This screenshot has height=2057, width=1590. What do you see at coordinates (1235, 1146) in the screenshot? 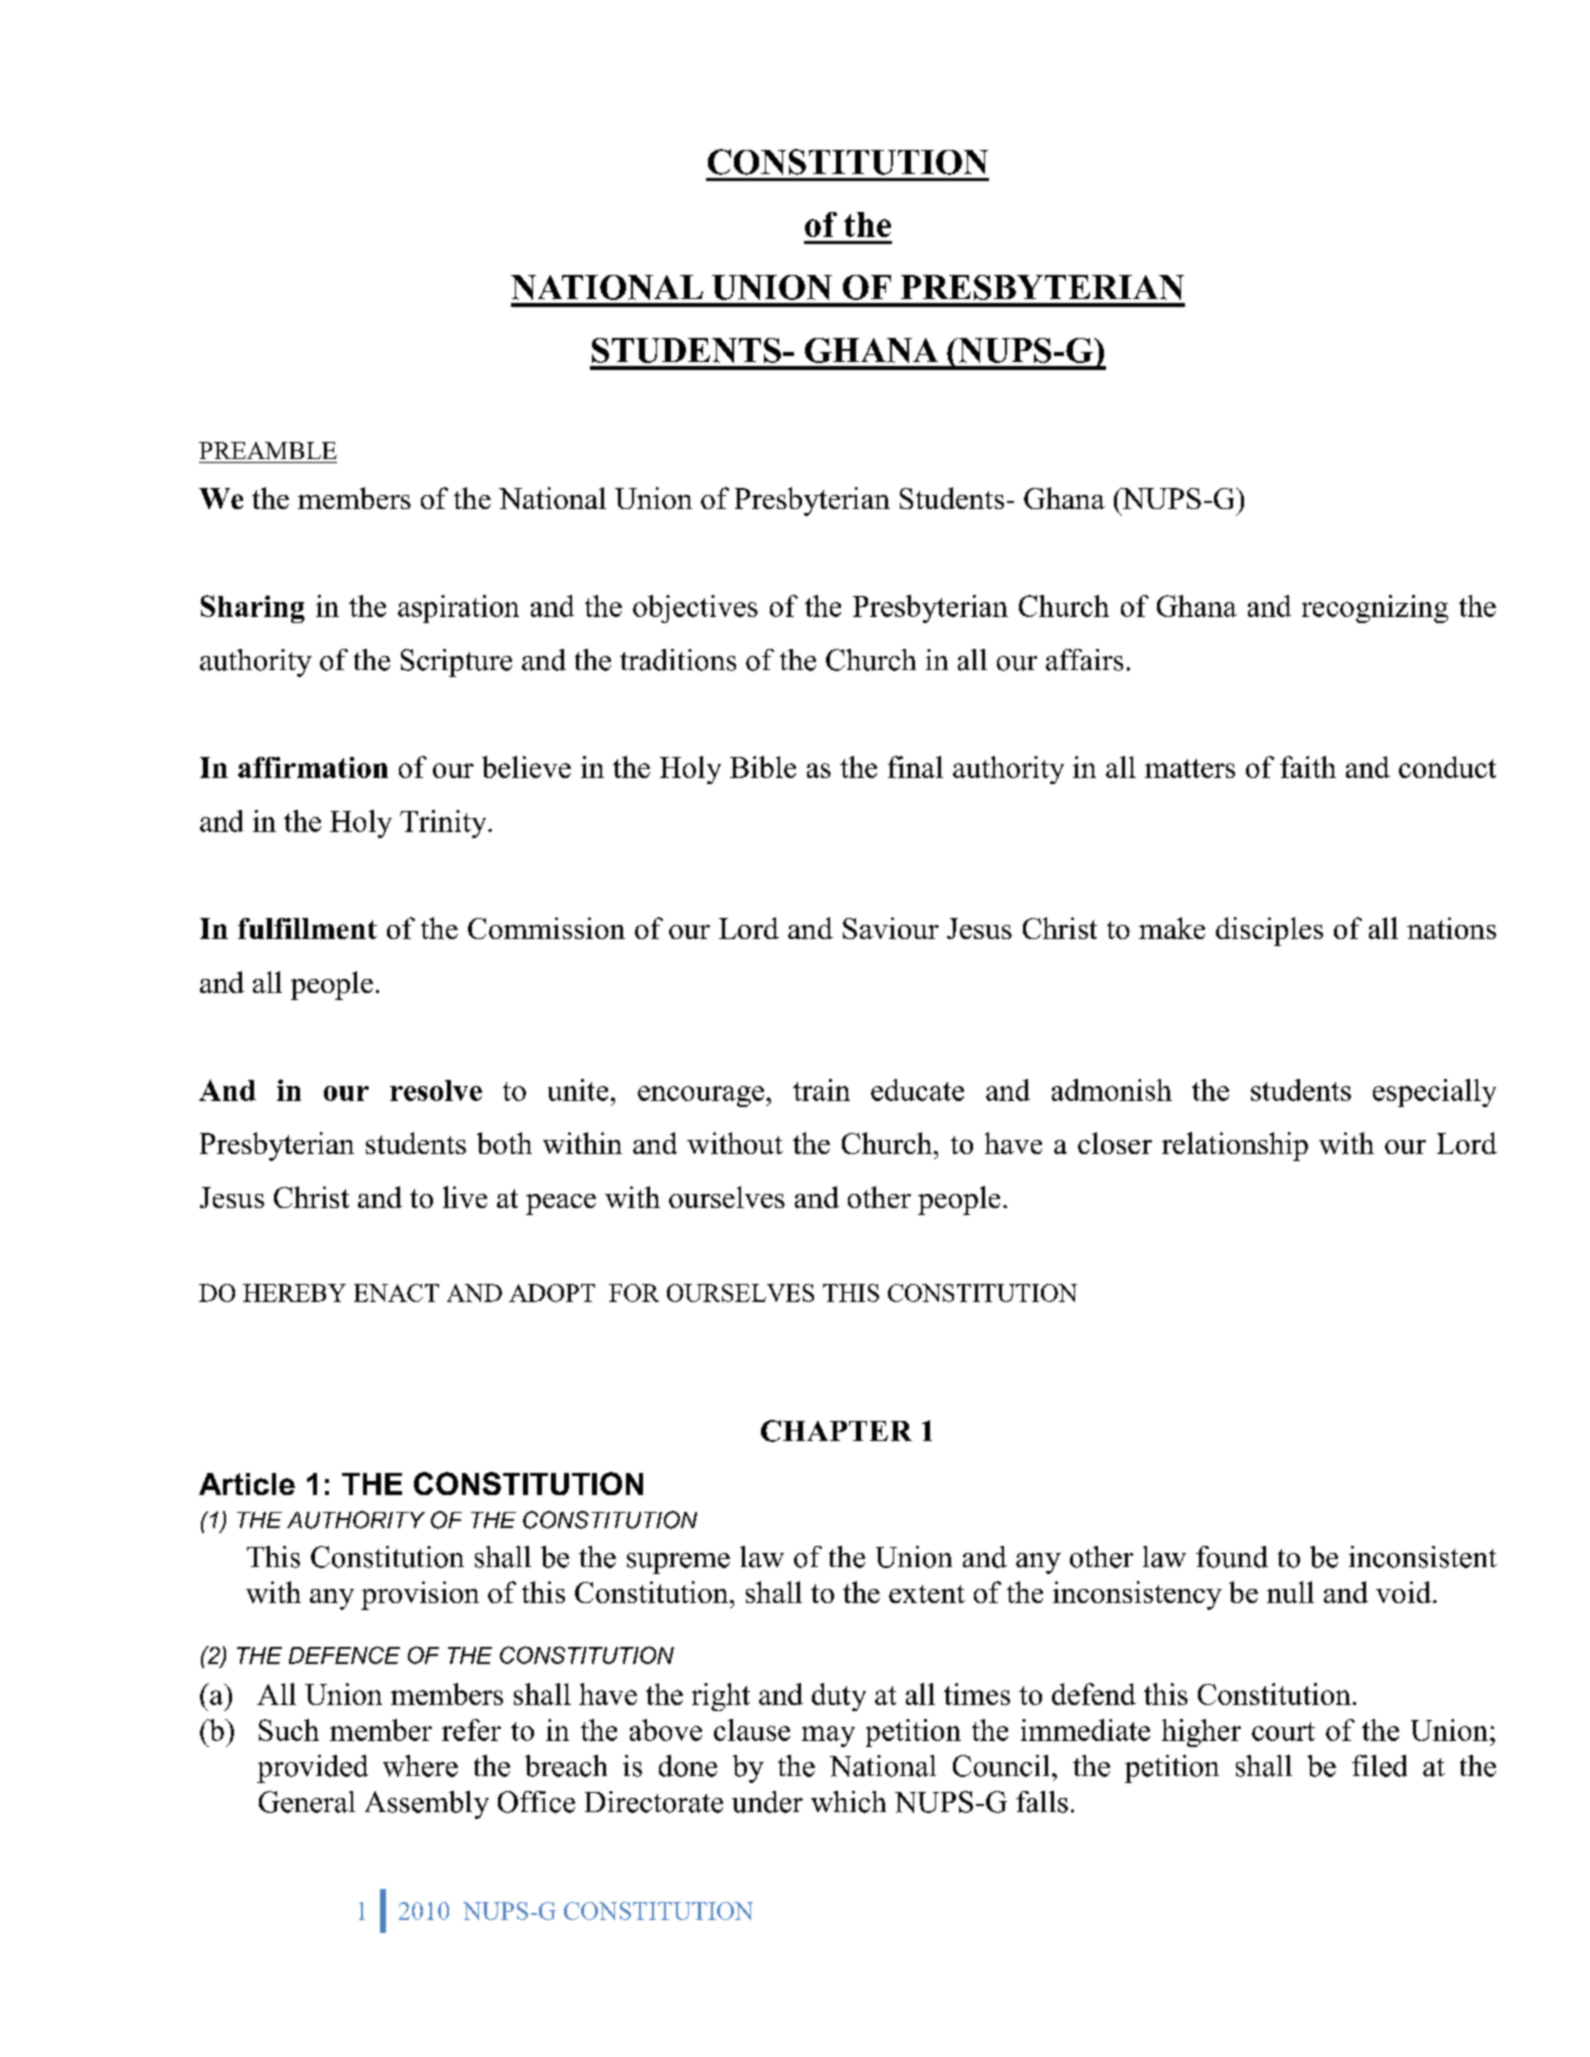
I see `relationship` at bounding box center [1235, 1146].
